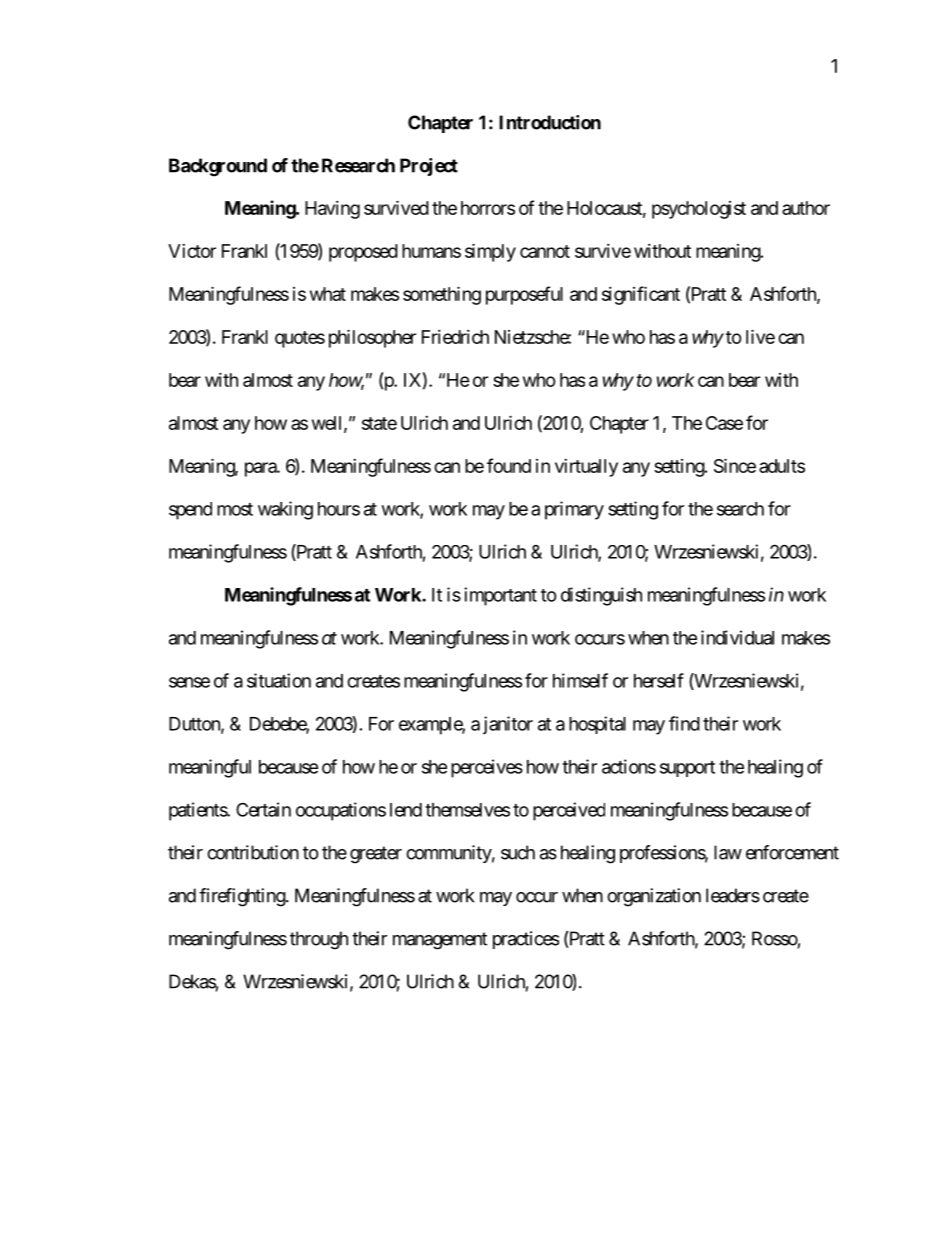 The width and height of the screenshot is (952, 1233). What do you see at coordinates (699, 210) in the screenshot?
I see `psychologist` at bounding box center [699, 210].
